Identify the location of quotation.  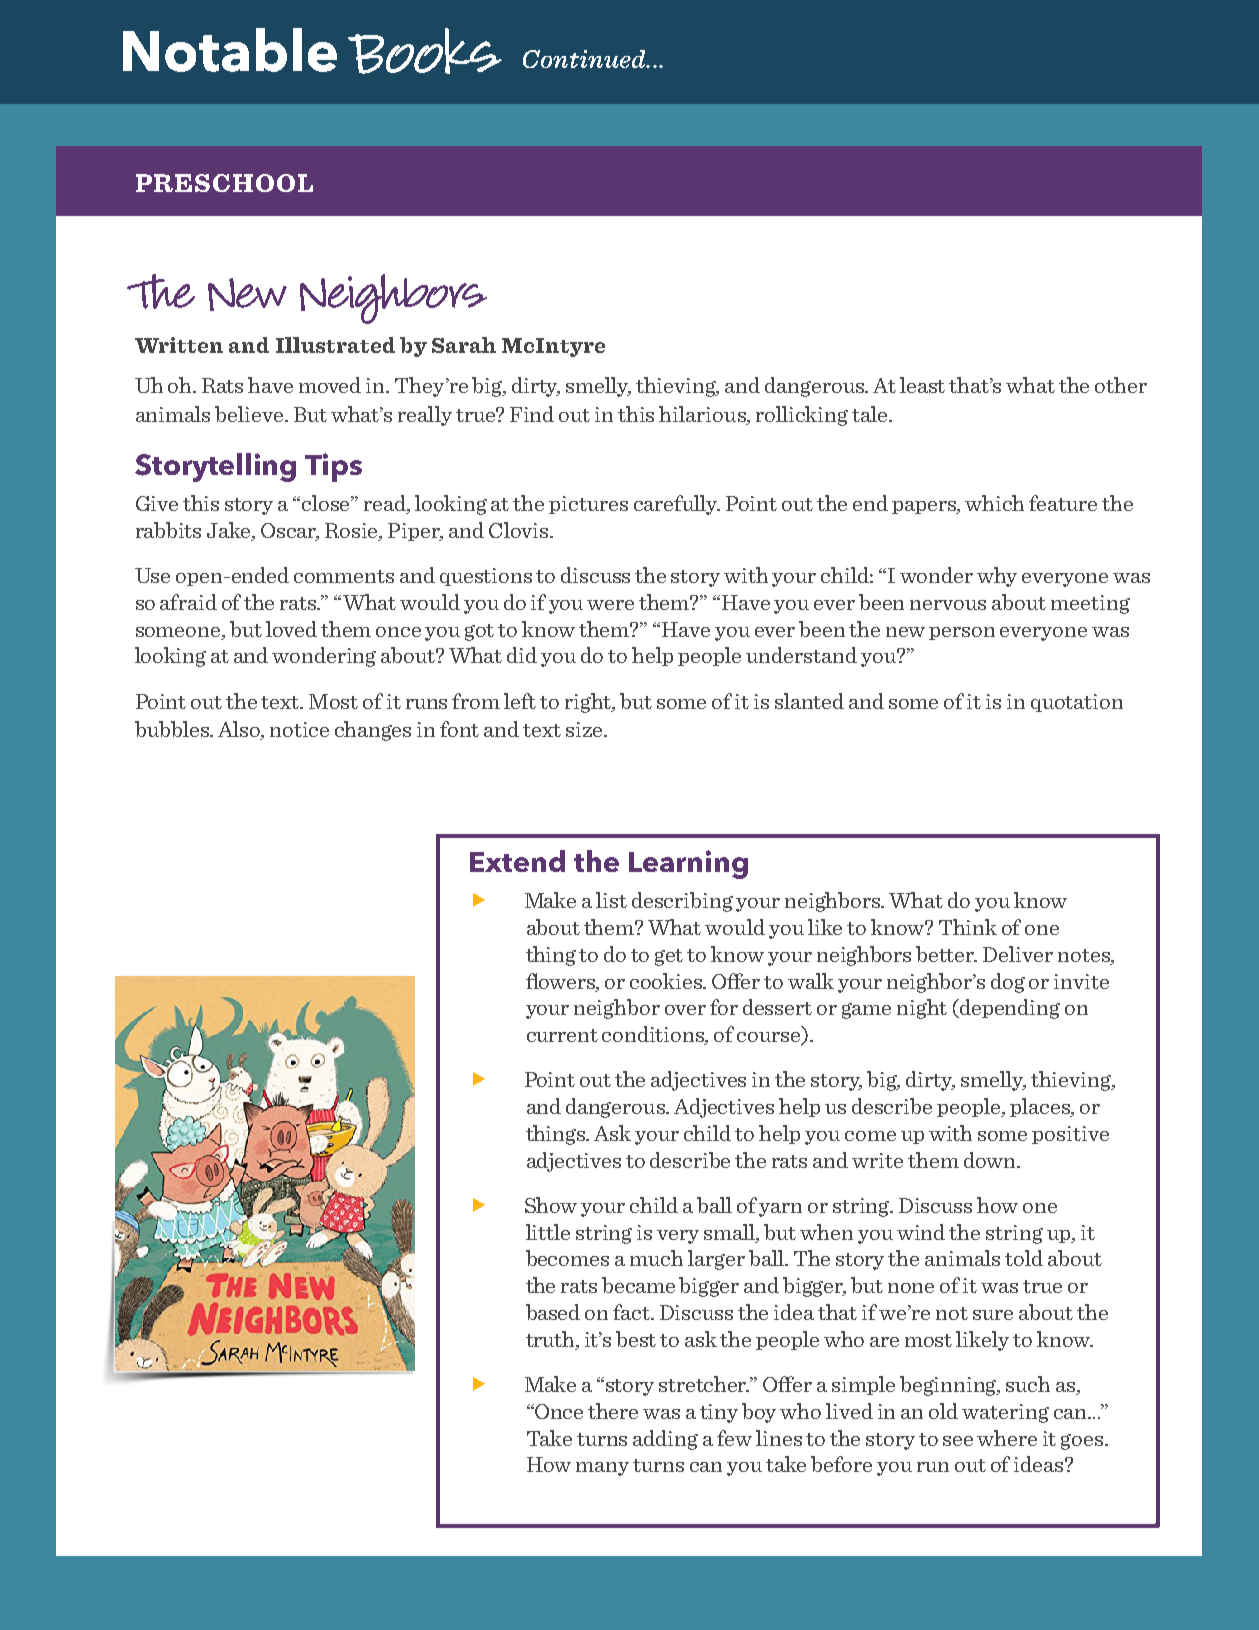
(1077, 703).
